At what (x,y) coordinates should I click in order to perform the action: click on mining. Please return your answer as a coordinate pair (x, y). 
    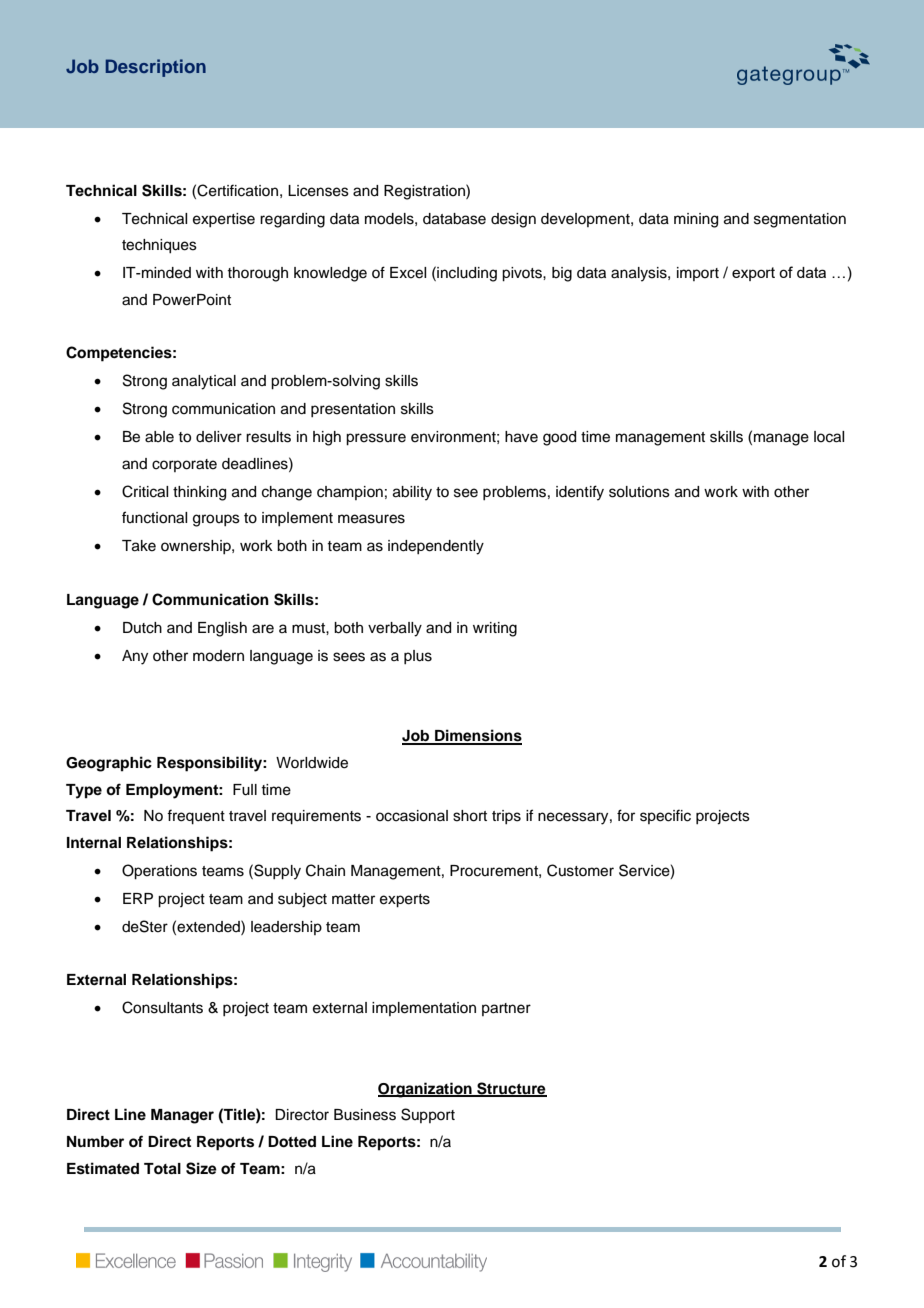
    Looking at the image, I should click on (696, 220).
